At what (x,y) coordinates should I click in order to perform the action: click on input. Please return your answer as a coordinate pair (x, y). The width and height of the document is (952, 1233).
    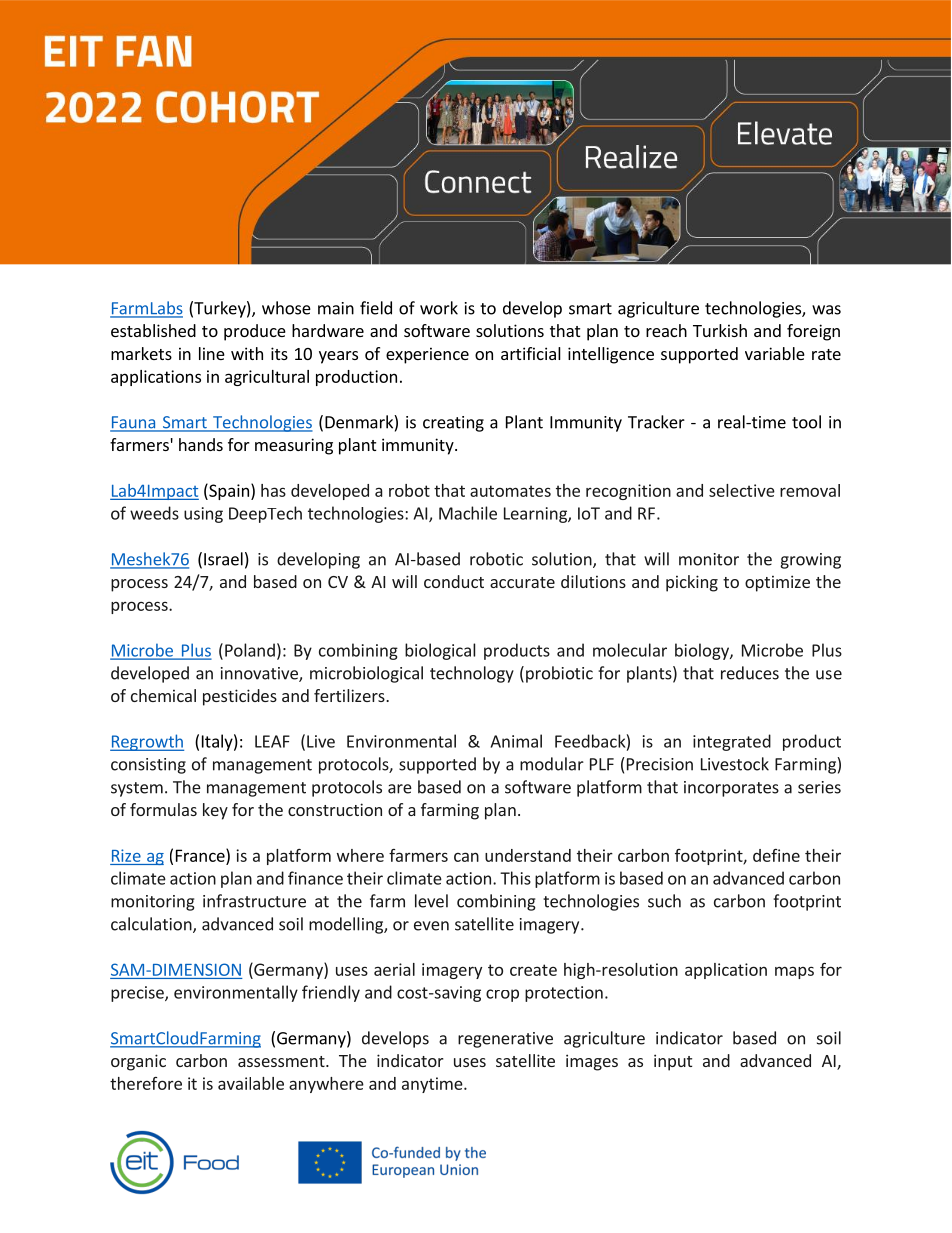
    Looking at the image, I should click on (673, 1062).
